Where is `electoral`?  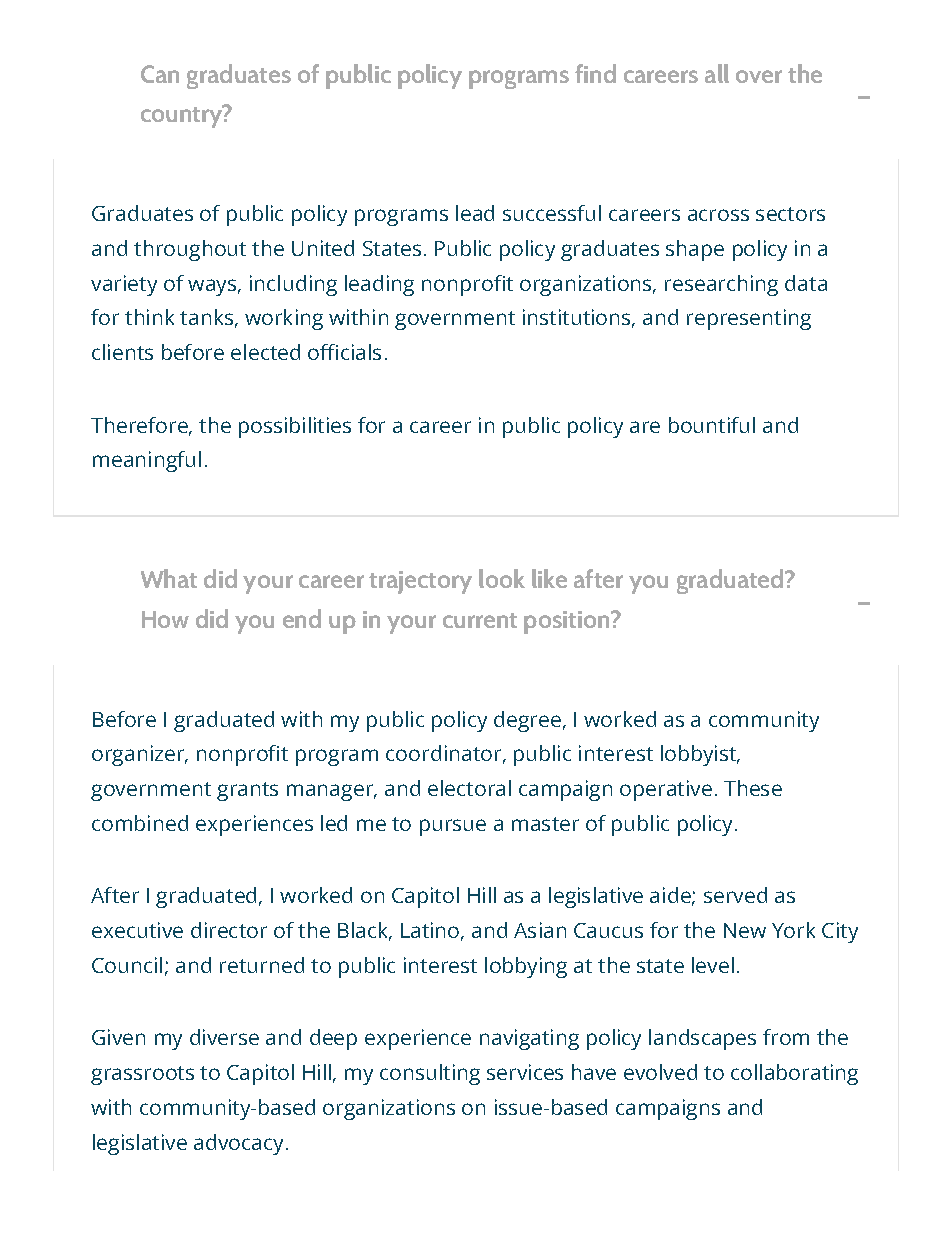
electoral is located at coordinates (469, 788).
